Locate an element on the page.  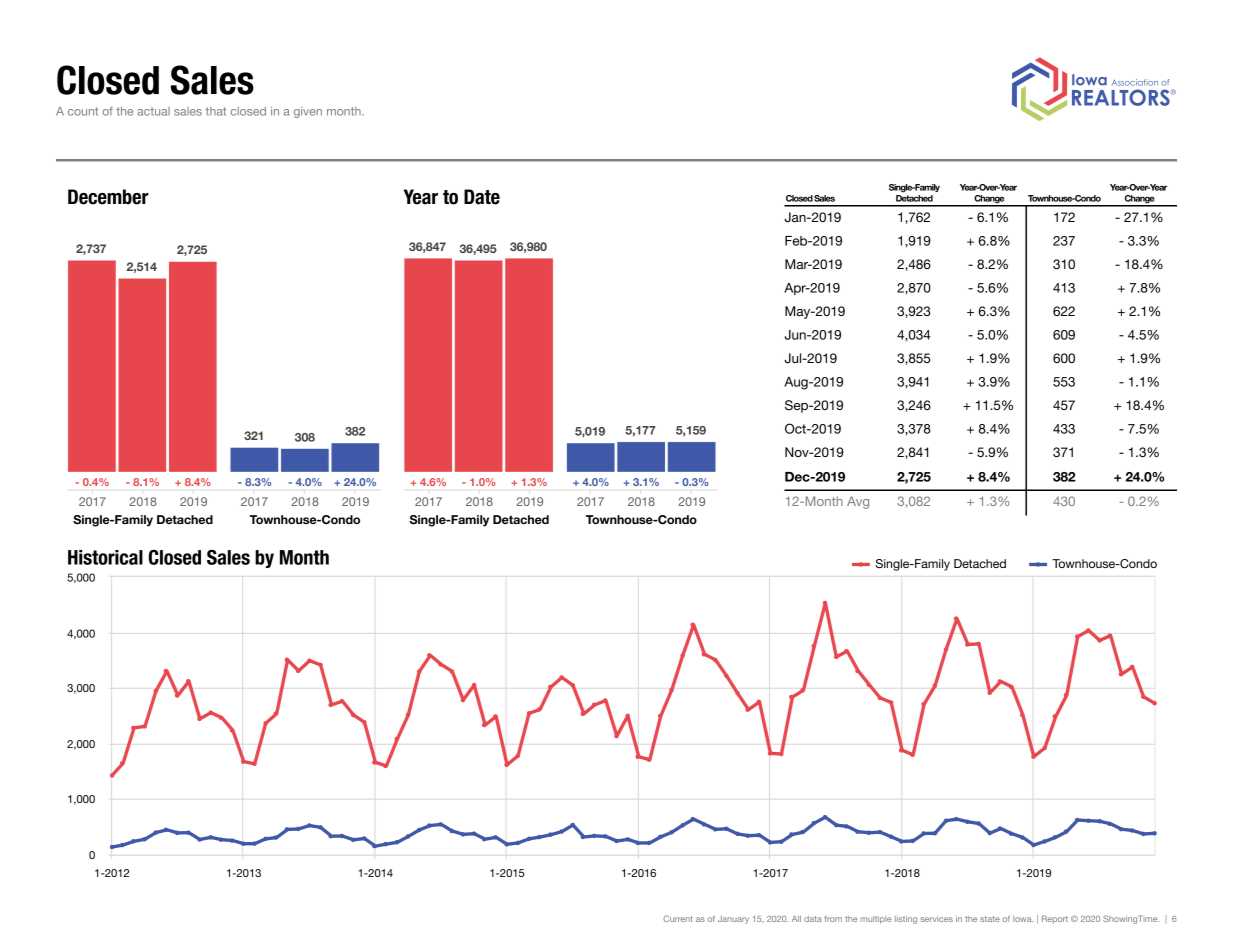
Historical is located at coordinates (105, 557).
